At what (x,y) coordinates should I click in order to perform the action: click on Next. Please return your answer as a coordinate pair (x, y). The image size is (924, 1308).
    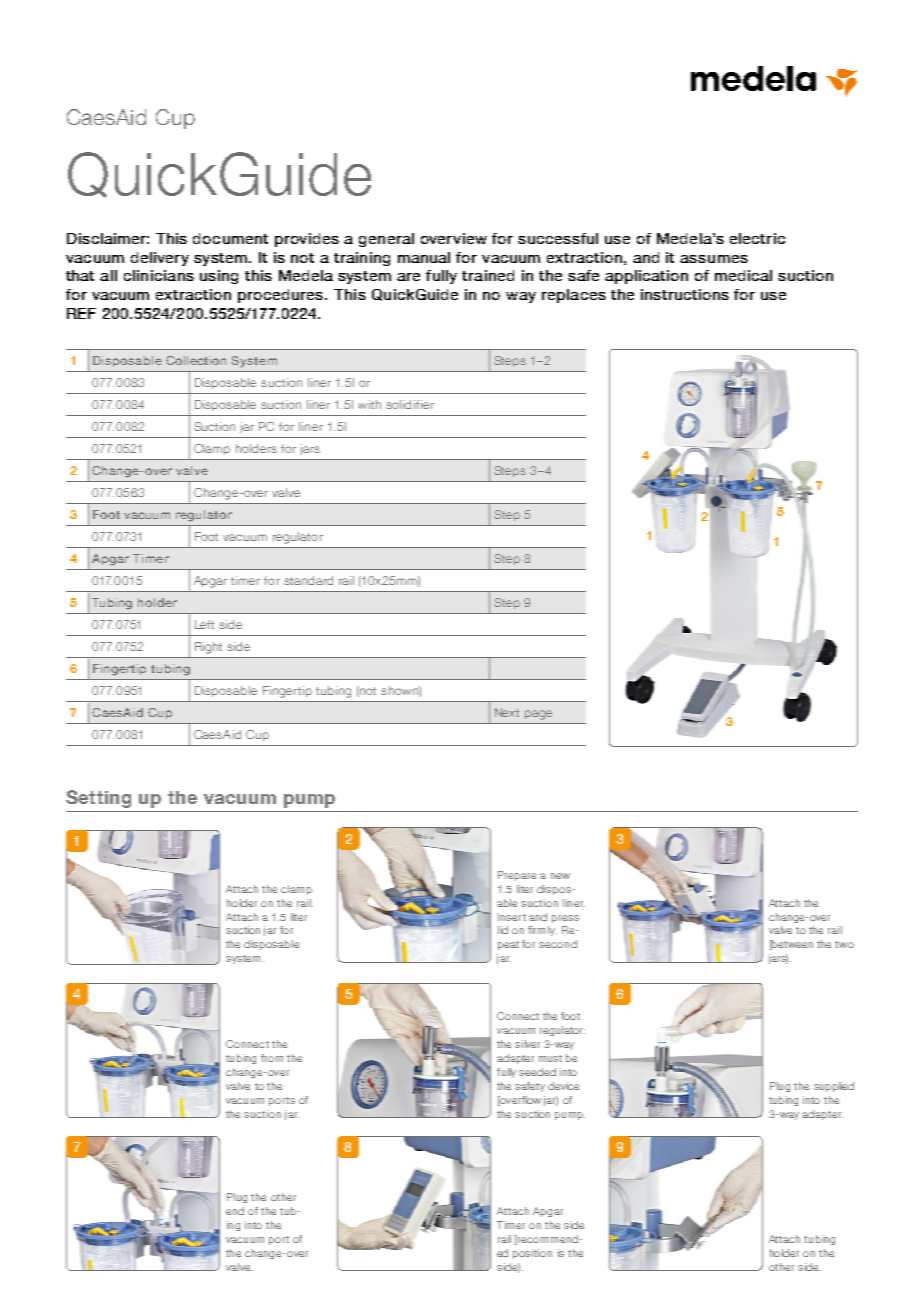
    Looking at the image, I should click on (507, 712).
